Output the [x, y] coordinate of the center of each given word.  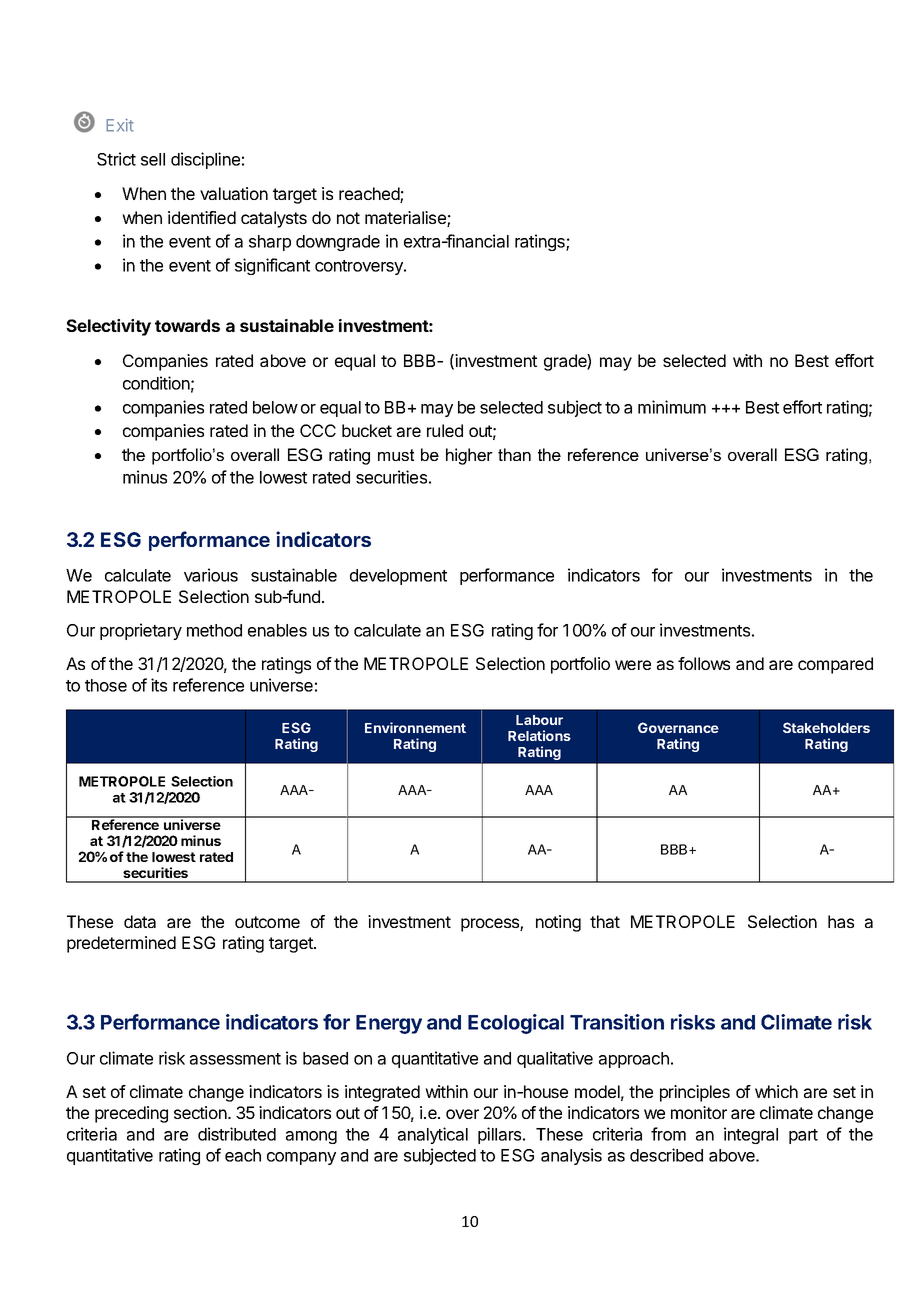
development [398, 577]
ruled [445, 430]
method [214, 630]
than [514, 454]
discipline [205, 160]
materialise [406, 219]
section [200, 1112]
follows [704, 663]
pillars [501, 1135]
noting [558, 923]
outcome [267, 922]
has [841, 921]
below [275, 407]
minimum [672, 407]
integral [751, 1135]
